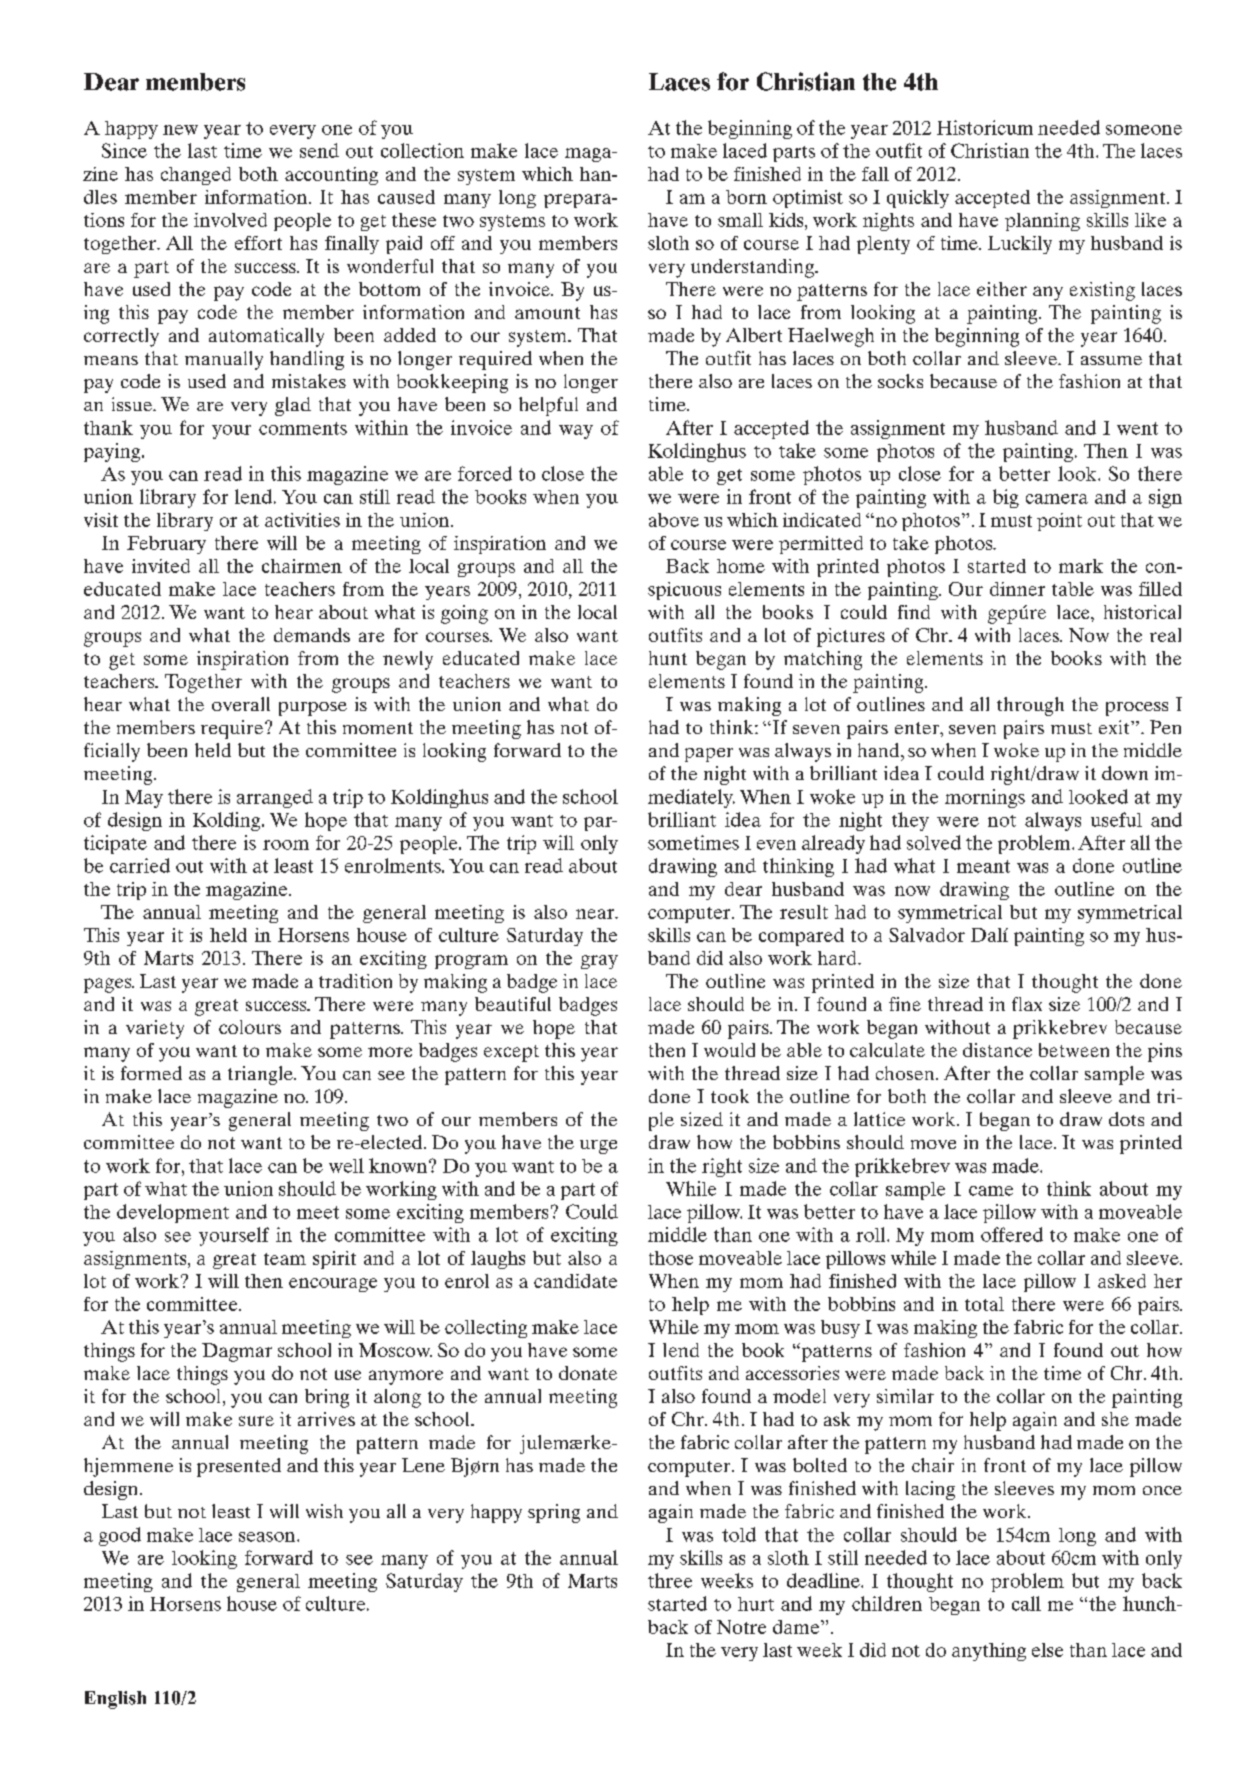 This document has height=1765, width=1248. What do you see at coordinates (984, 1304) in the document?
I see `total` at bounding box center [984, 1304].
